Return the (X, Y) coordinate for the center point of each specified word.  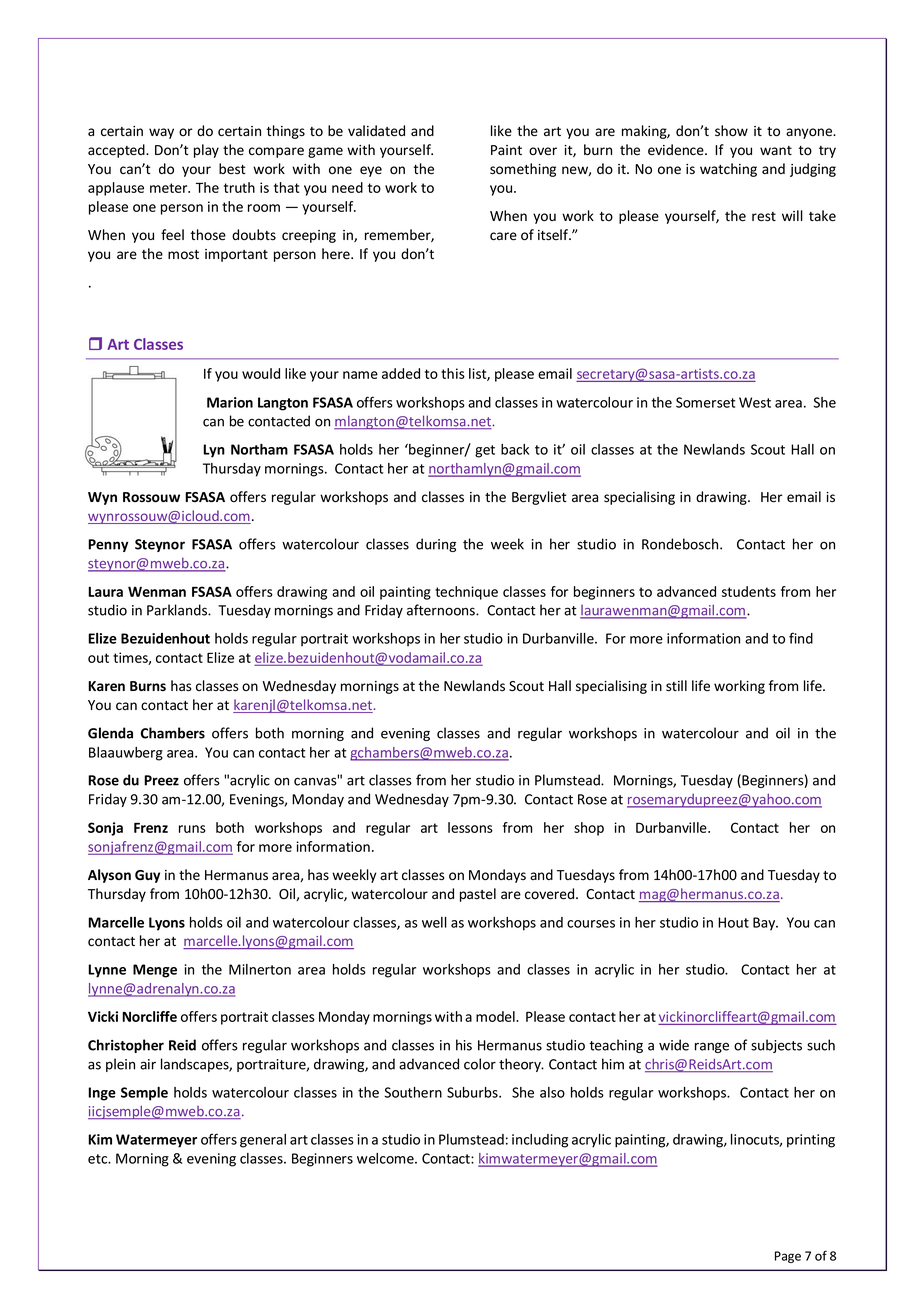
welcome (386, 1158)
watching (728, 170)
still (676, 686)
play (206, 151)
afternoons (442, 610)
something (523, 170)
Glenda (110, 733)
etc (99, 1159)
